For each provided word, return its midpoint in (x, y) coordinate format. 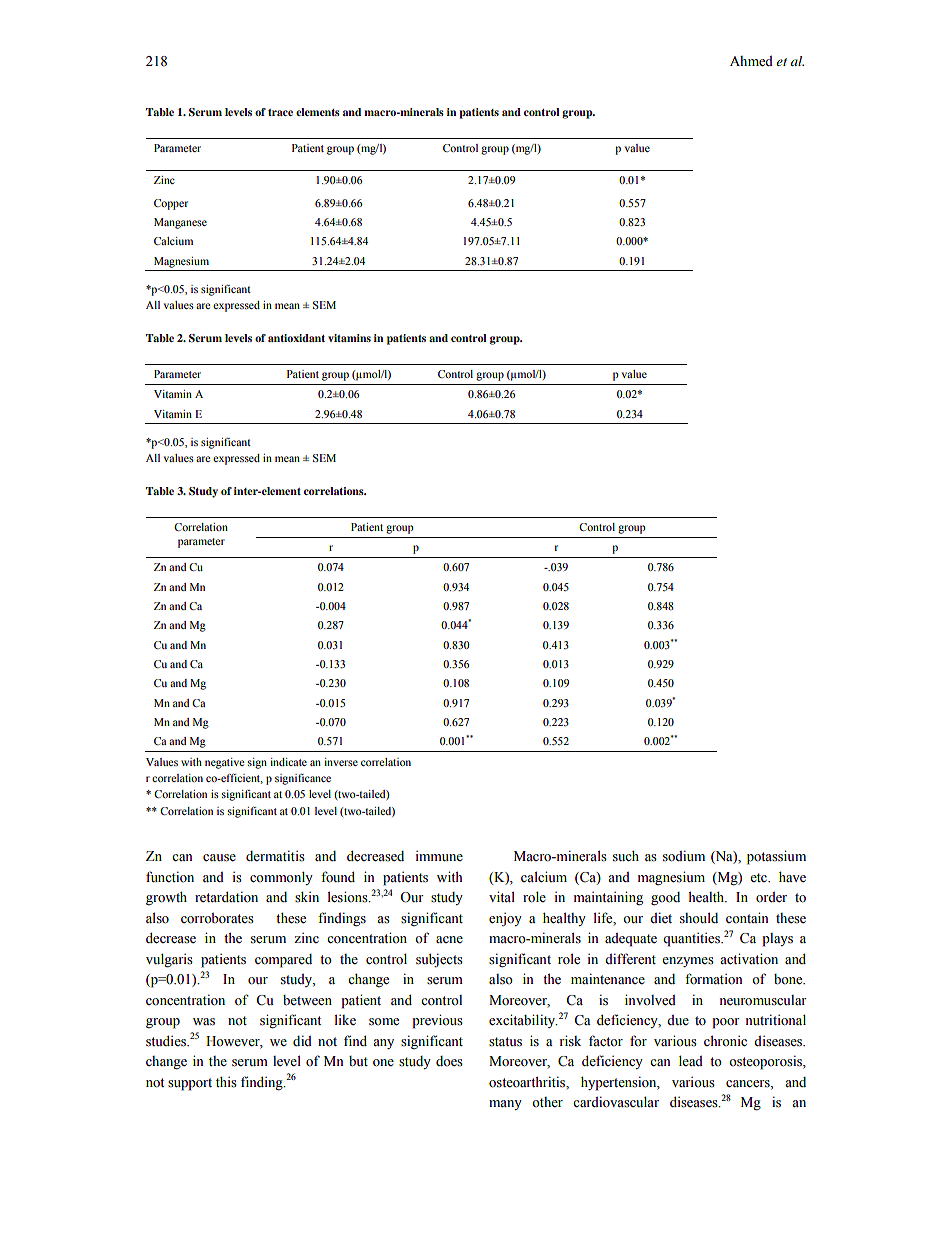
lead (691, 1060)
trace (280, 112)
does (449, 1061)
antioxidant (296, 338)
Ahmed (751, 61)
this (226, 1082)
